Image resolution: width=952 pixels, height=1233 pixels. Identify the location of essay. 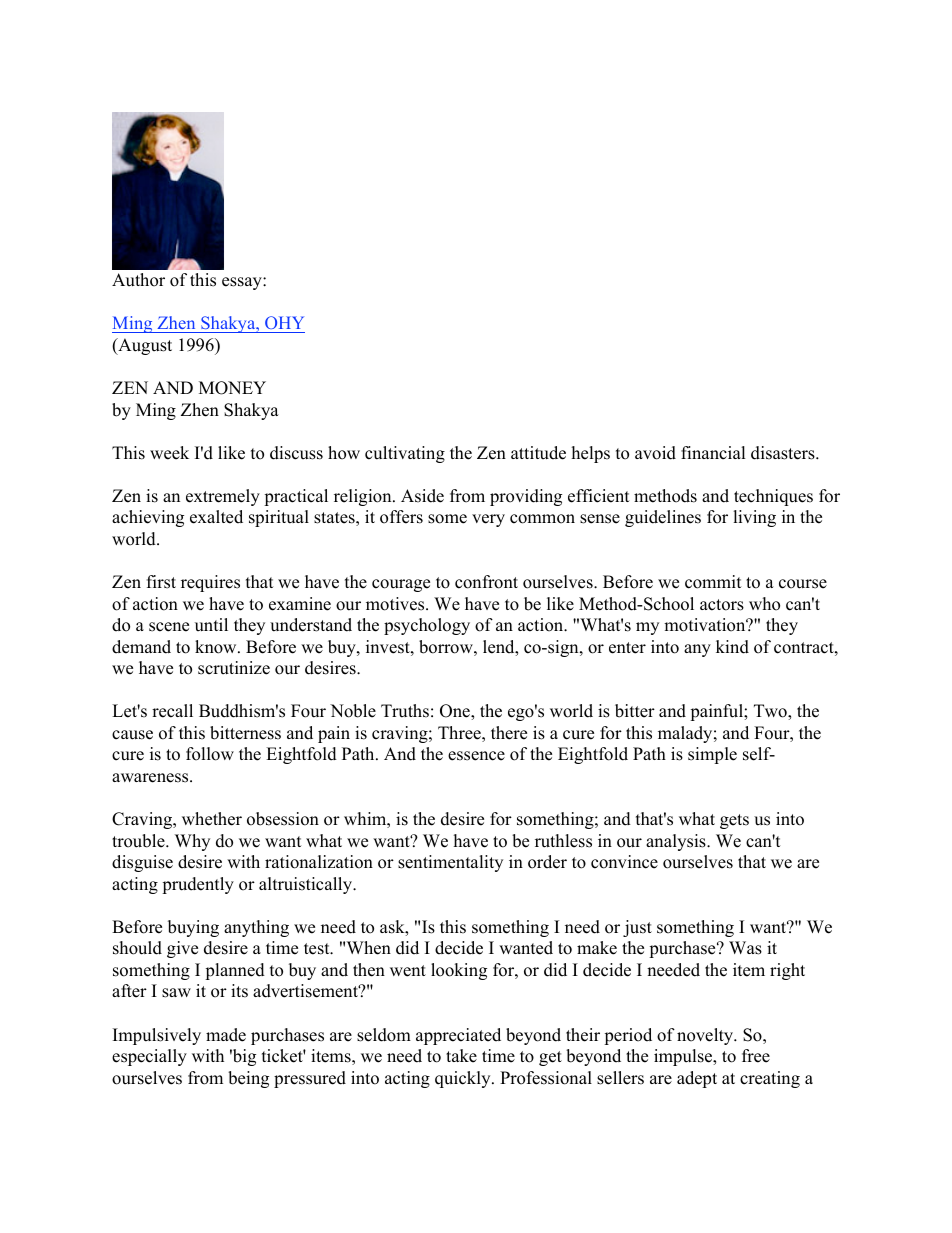
(243, 283).
